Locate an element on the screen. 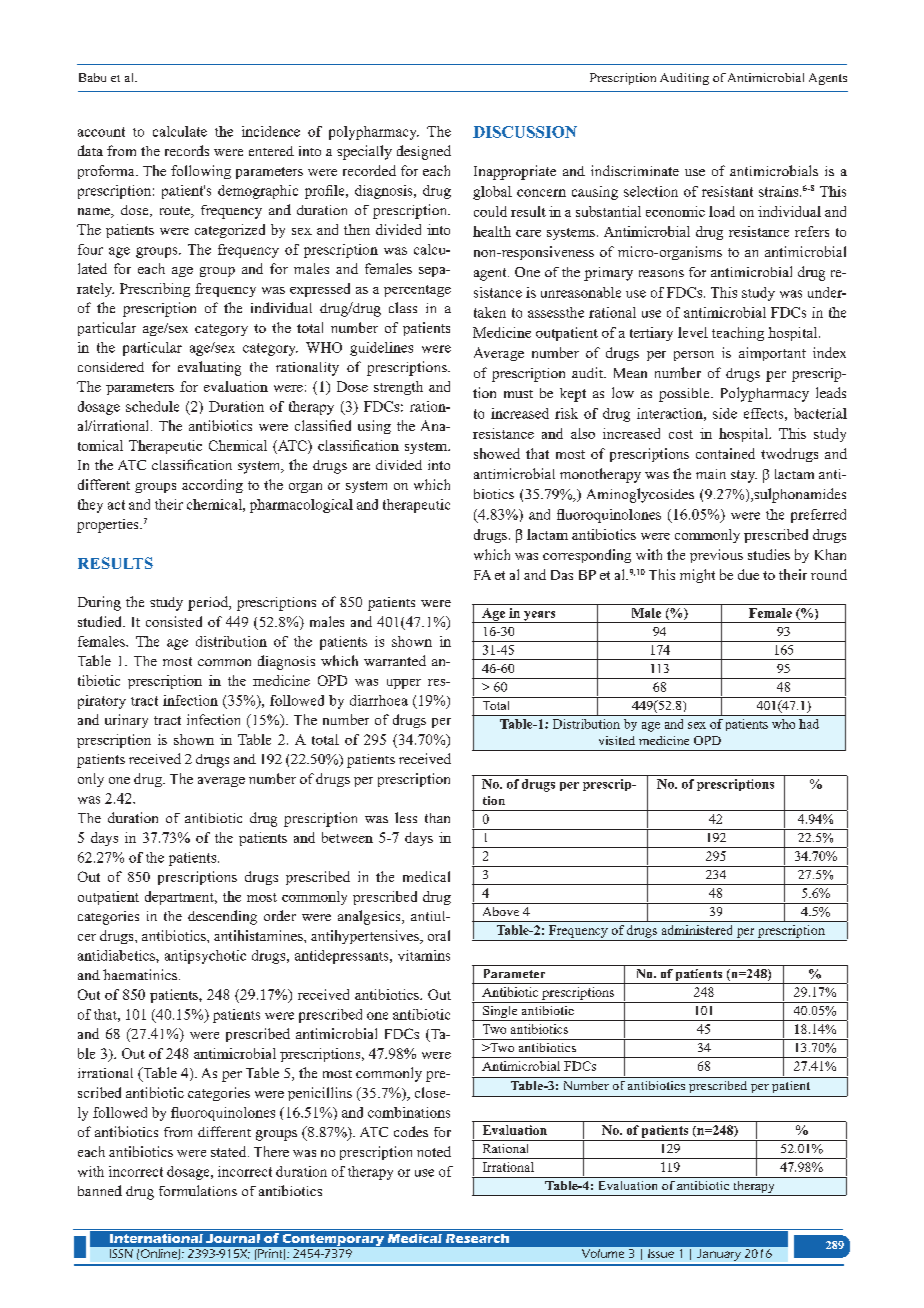 This screenshot has width=924, height=1308. level is located at coordinates (693, 332).
